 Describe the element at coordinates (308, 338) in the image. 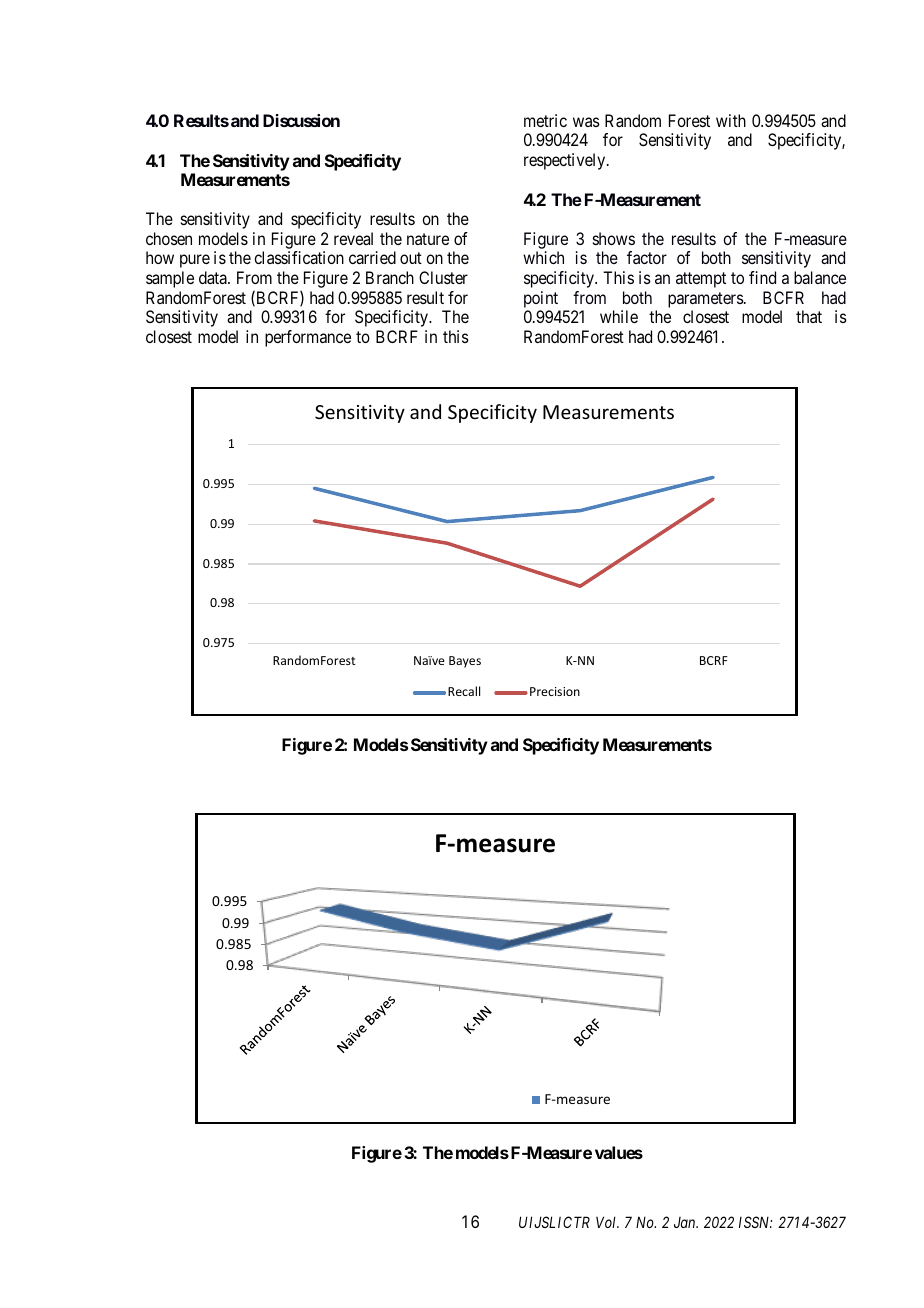

I see `performance` at that location.
